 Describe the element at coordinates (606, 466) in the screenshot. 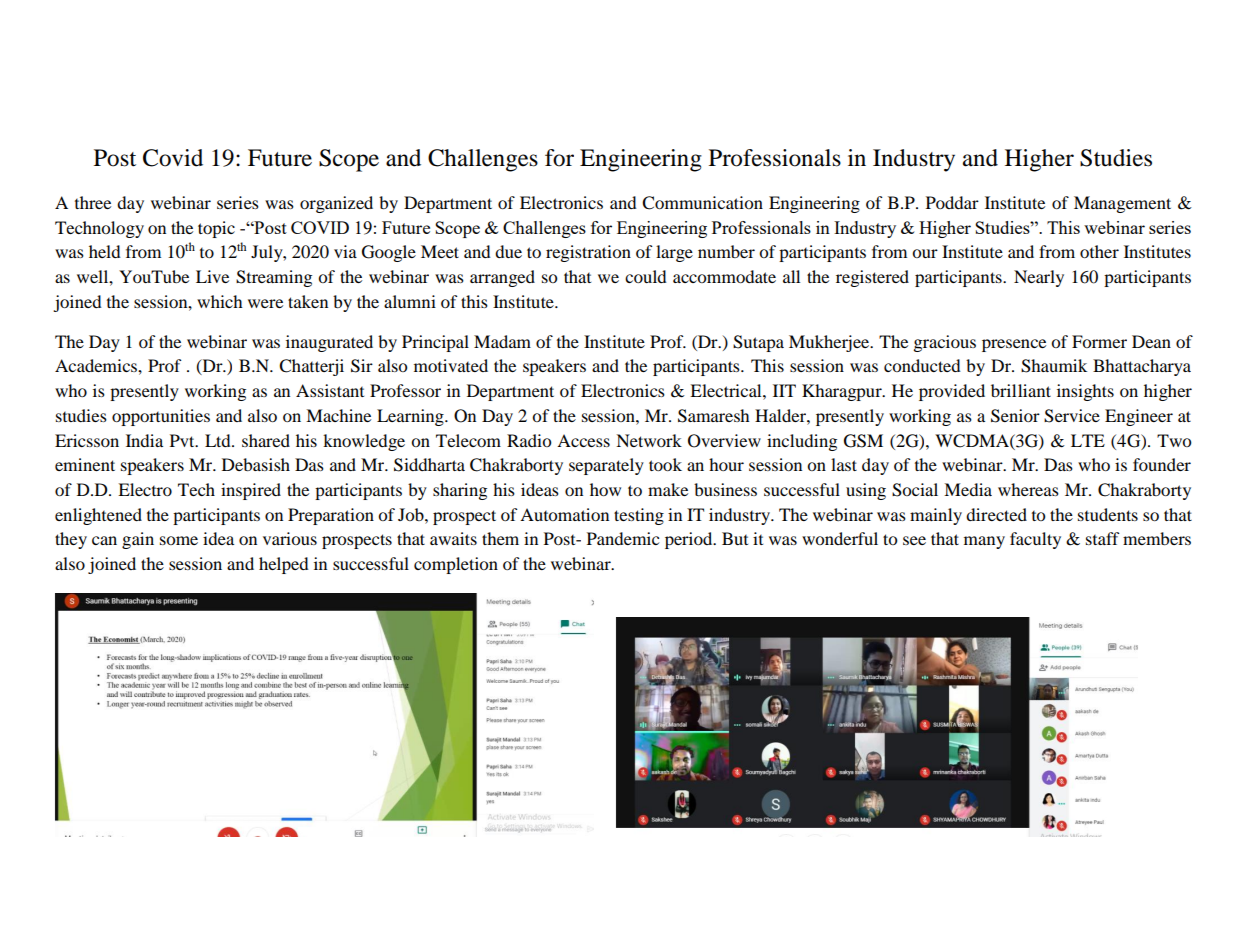

I see `separately` at that location.
